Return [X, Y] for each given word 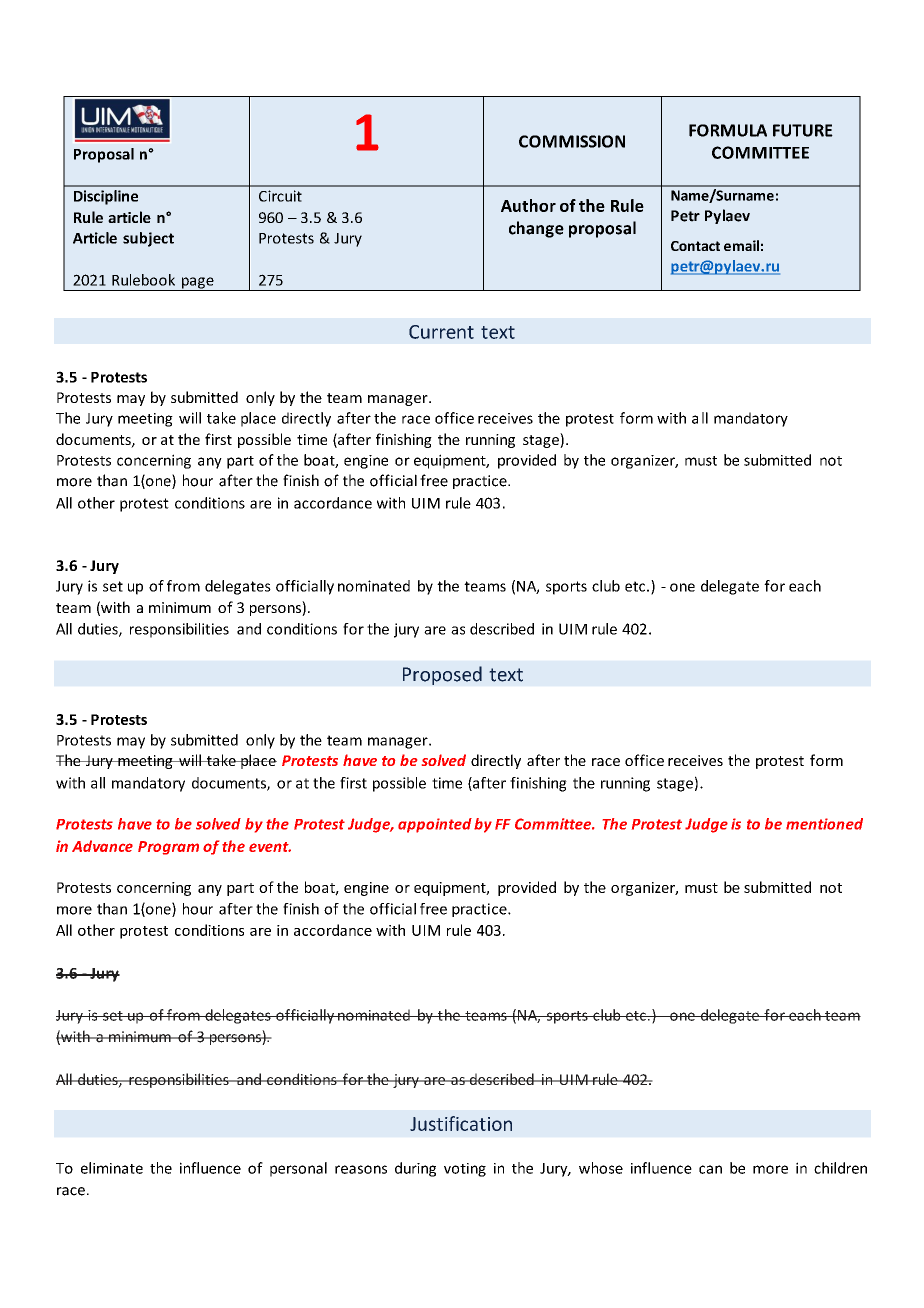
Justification [461, 1123]
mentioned [824, 824]
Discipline [106, 197]
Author [528, 205]
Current [441, 332]
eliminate [112, 1168]
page [198, 284]
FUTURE [803, 130]
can [710, 1169]
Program [168, 848]
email [741, 245]
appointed [435, 825]
